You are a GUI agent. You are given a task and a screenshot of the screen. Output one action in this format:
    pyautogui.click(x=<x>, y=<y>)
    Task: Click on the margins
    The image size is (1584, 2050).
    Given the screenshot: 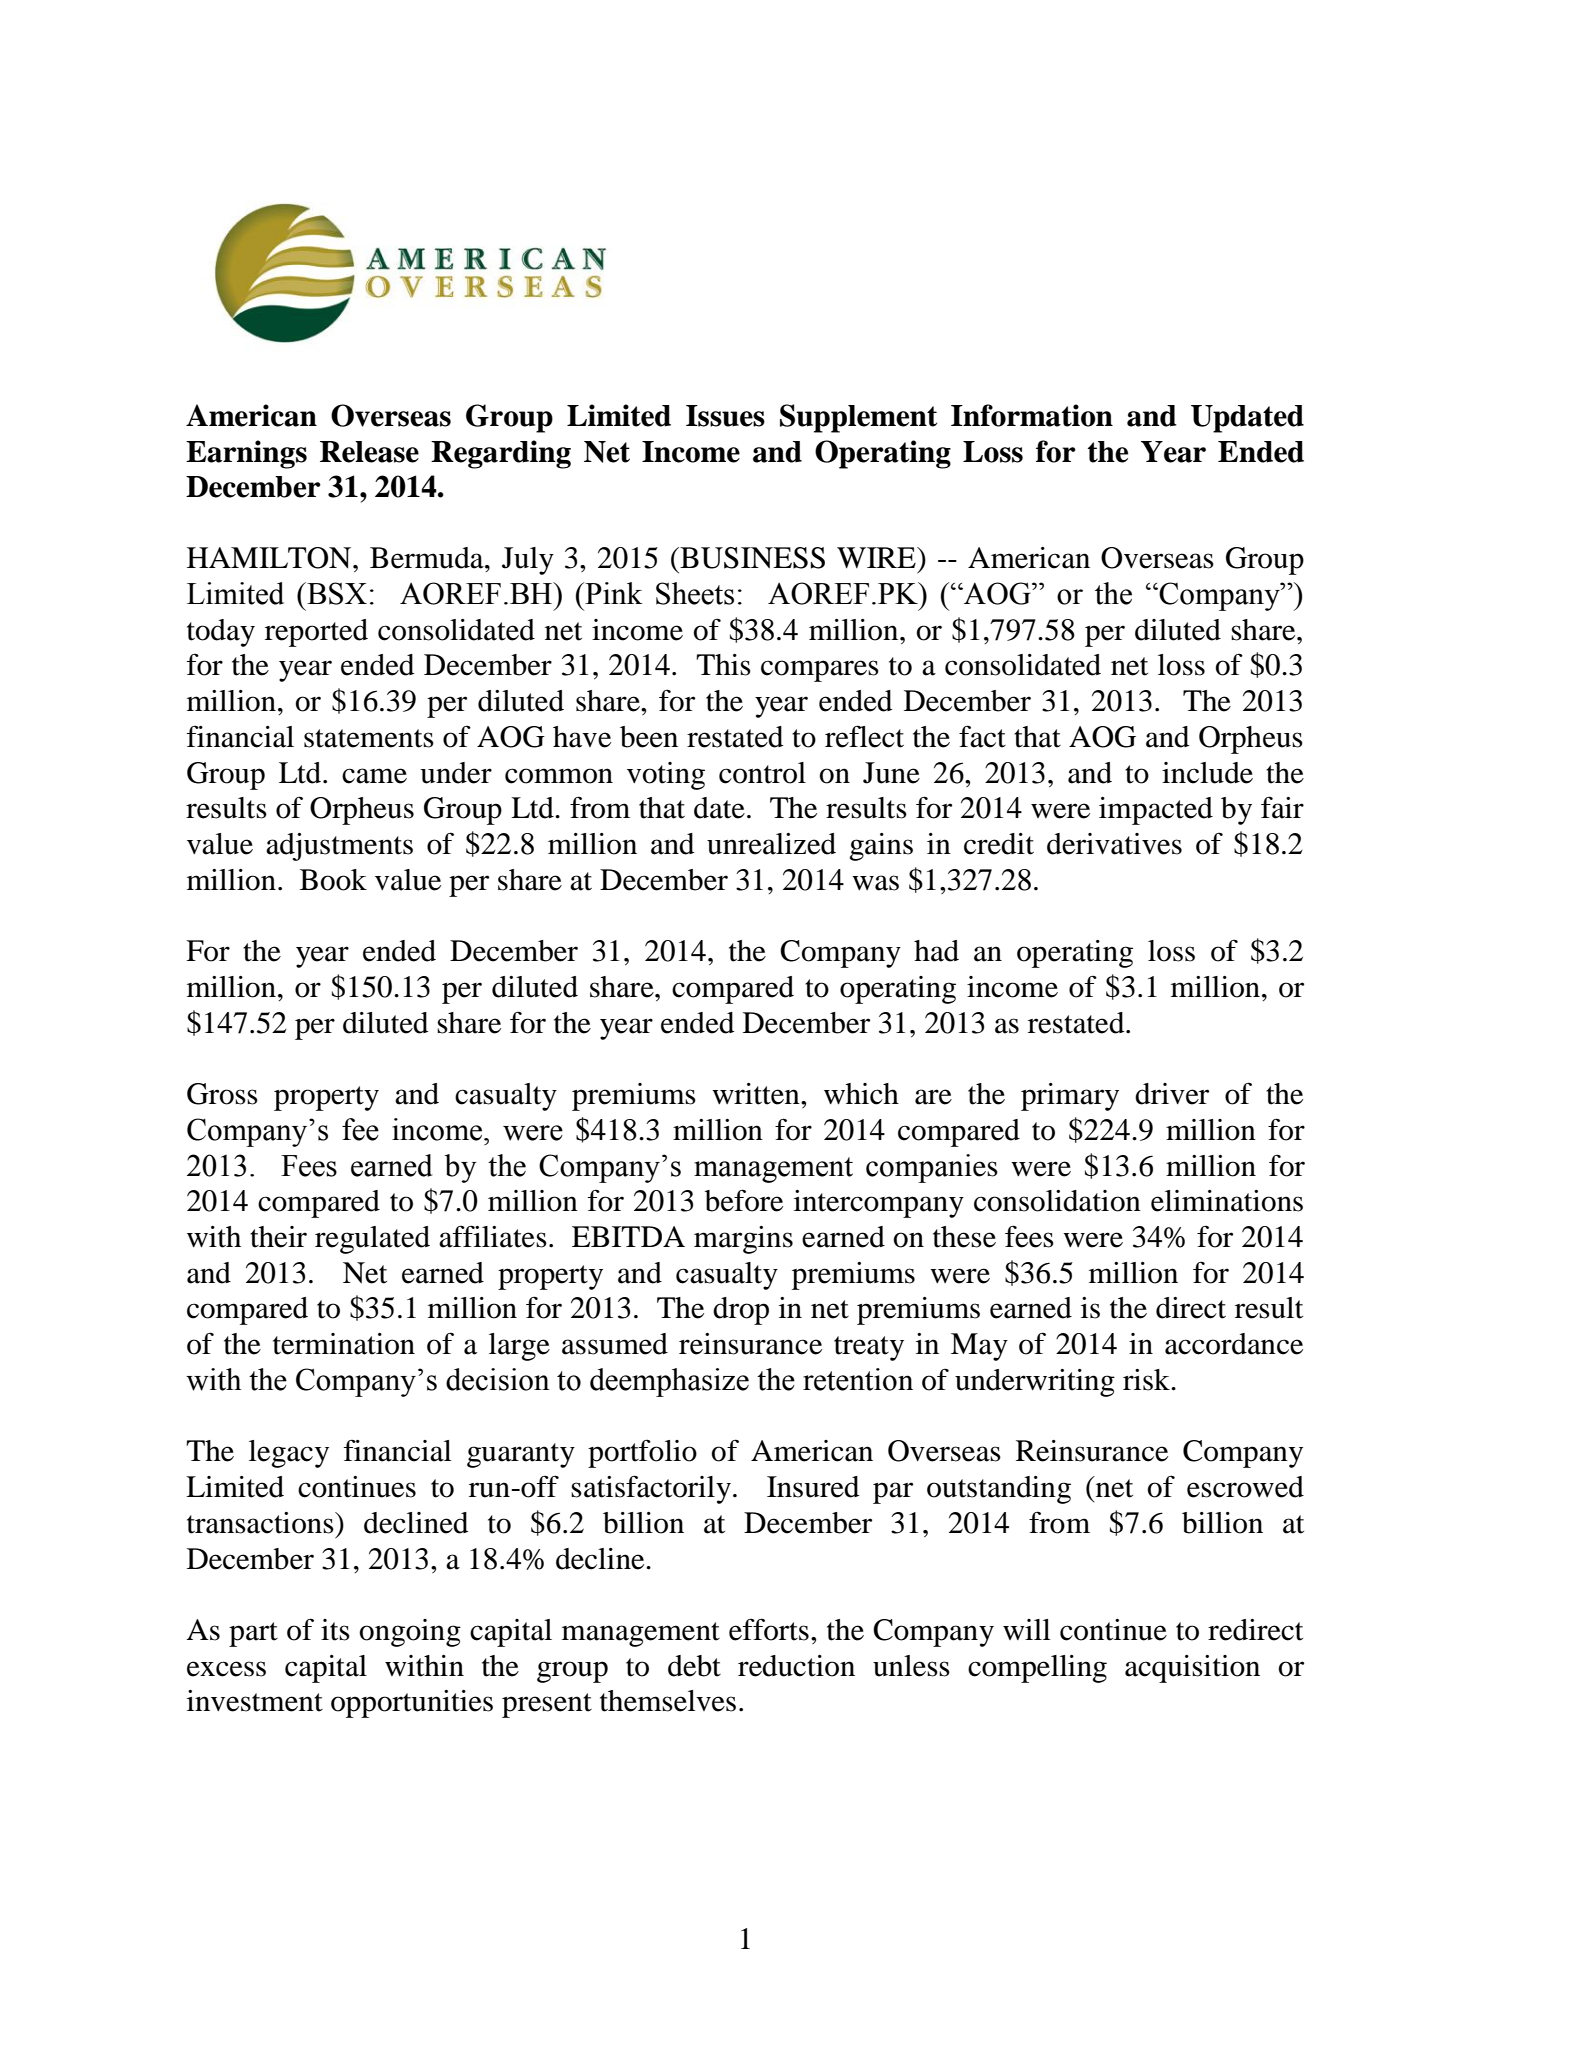 What is the action you would take?
    pyautogui.click(x=743, y=1240)
